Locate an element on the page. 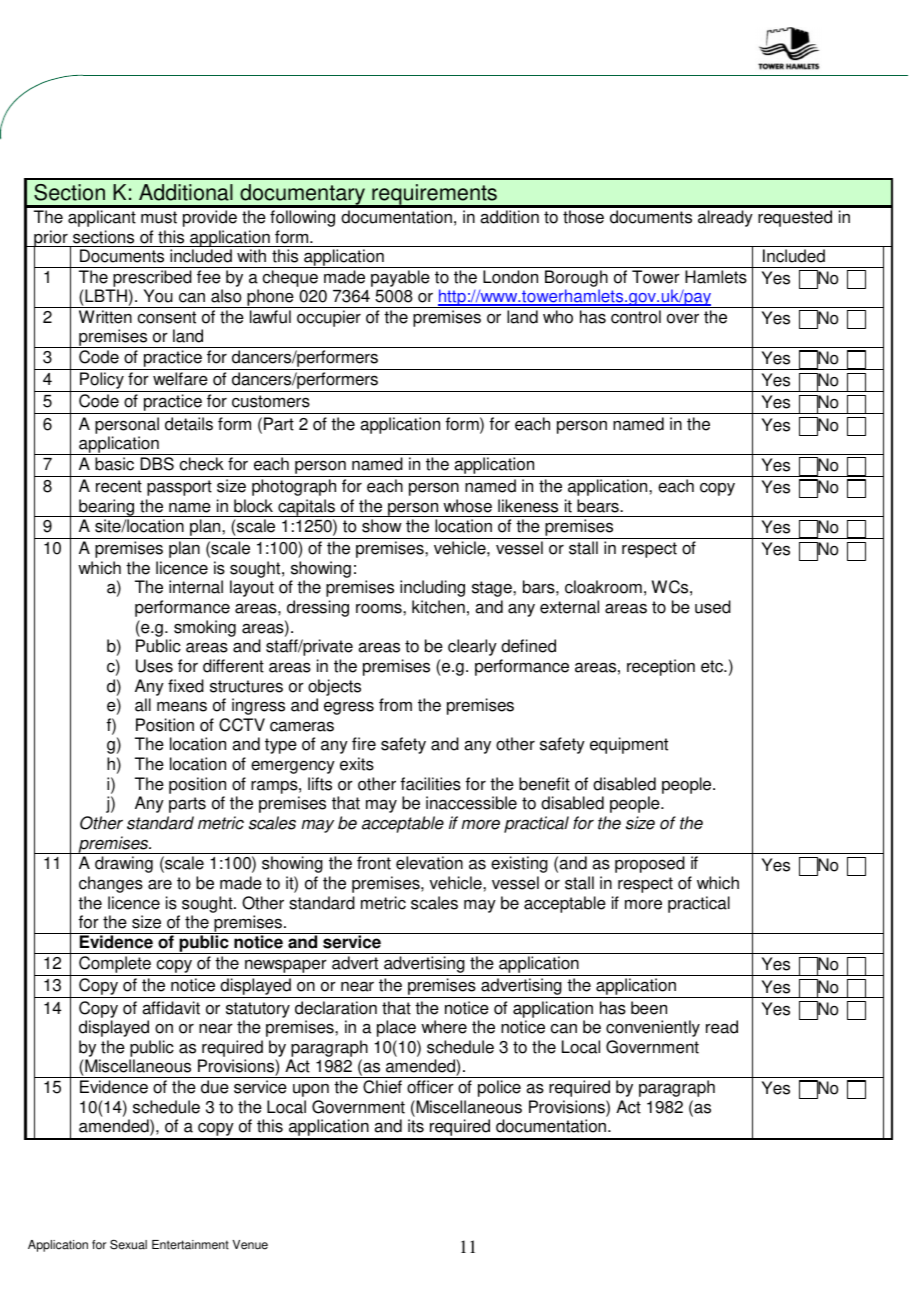 The height and width of the page is (1308, 924). requested is located at coordinates (795, 218).
